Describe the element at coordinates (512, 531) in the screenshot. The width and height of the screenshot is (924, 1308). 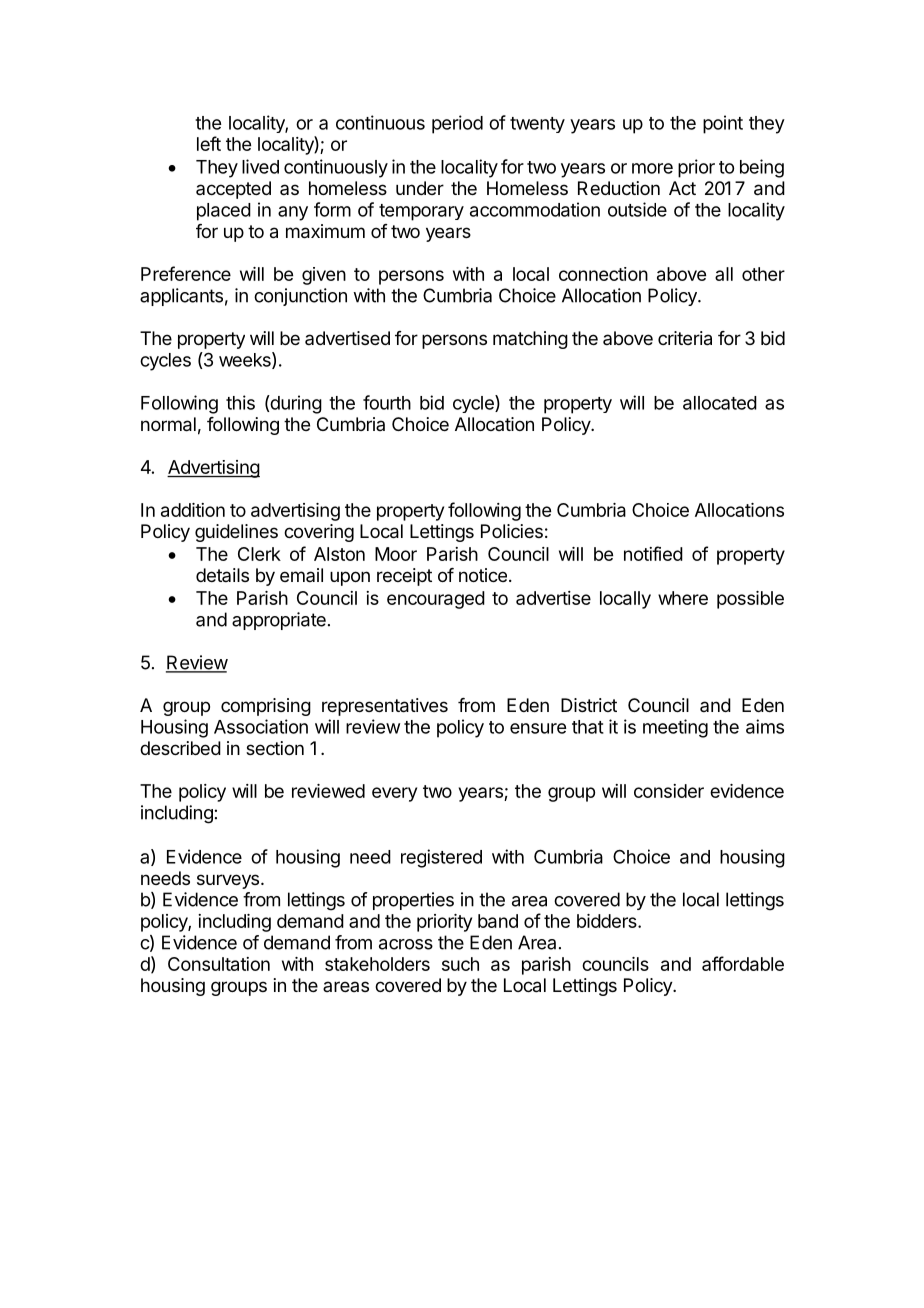
I see `Policies` at that location.
